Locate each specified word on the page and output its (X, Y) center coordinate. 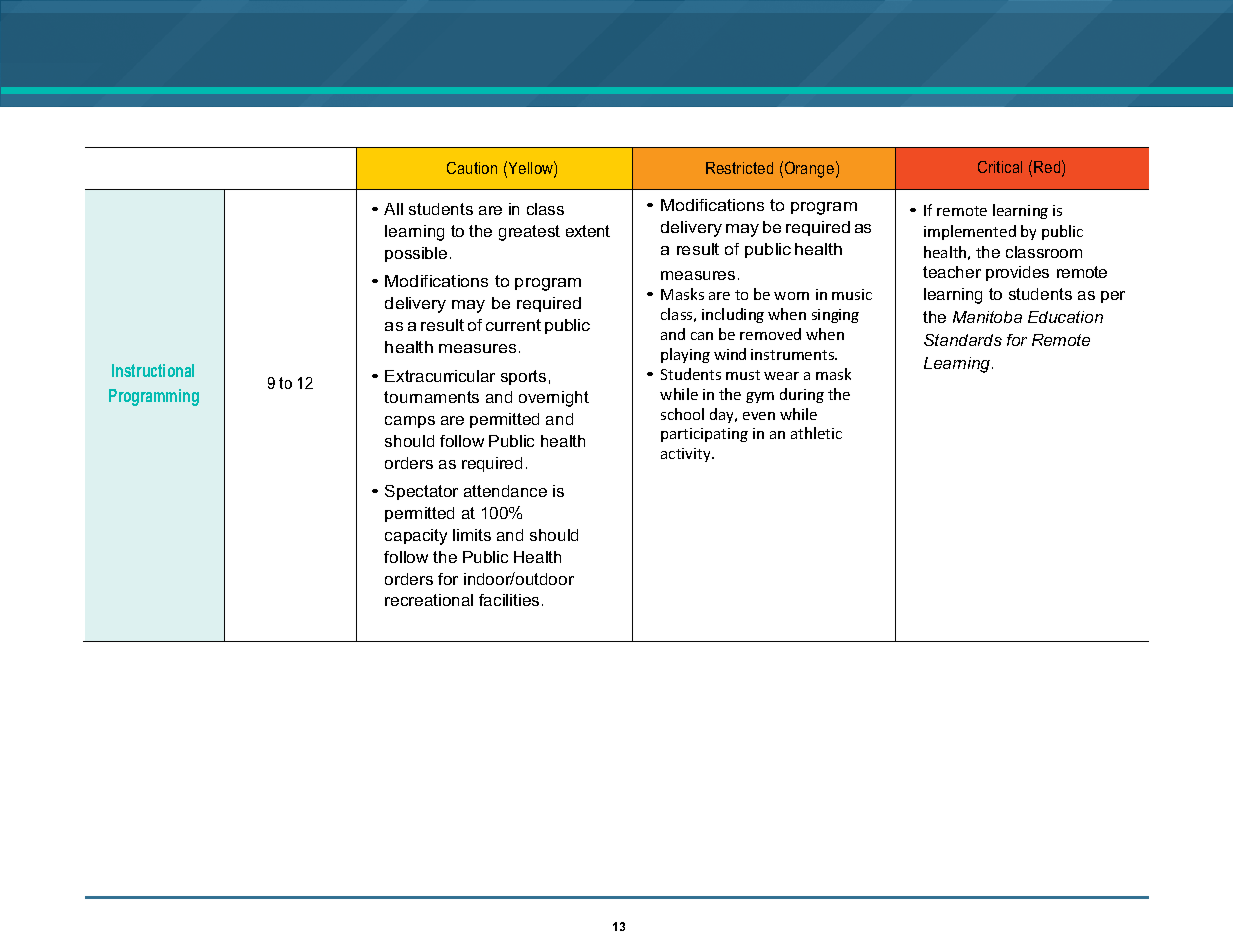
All (393, 209)
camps (410, 422)
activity (687, 455)
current (513, 325)
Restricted (739, 168)
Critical (1000, 167)
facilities (509, 600)
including (733, 315)
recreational (429, 600)
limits (472, 535)
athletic (816, 433)
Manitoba (987, 317)
